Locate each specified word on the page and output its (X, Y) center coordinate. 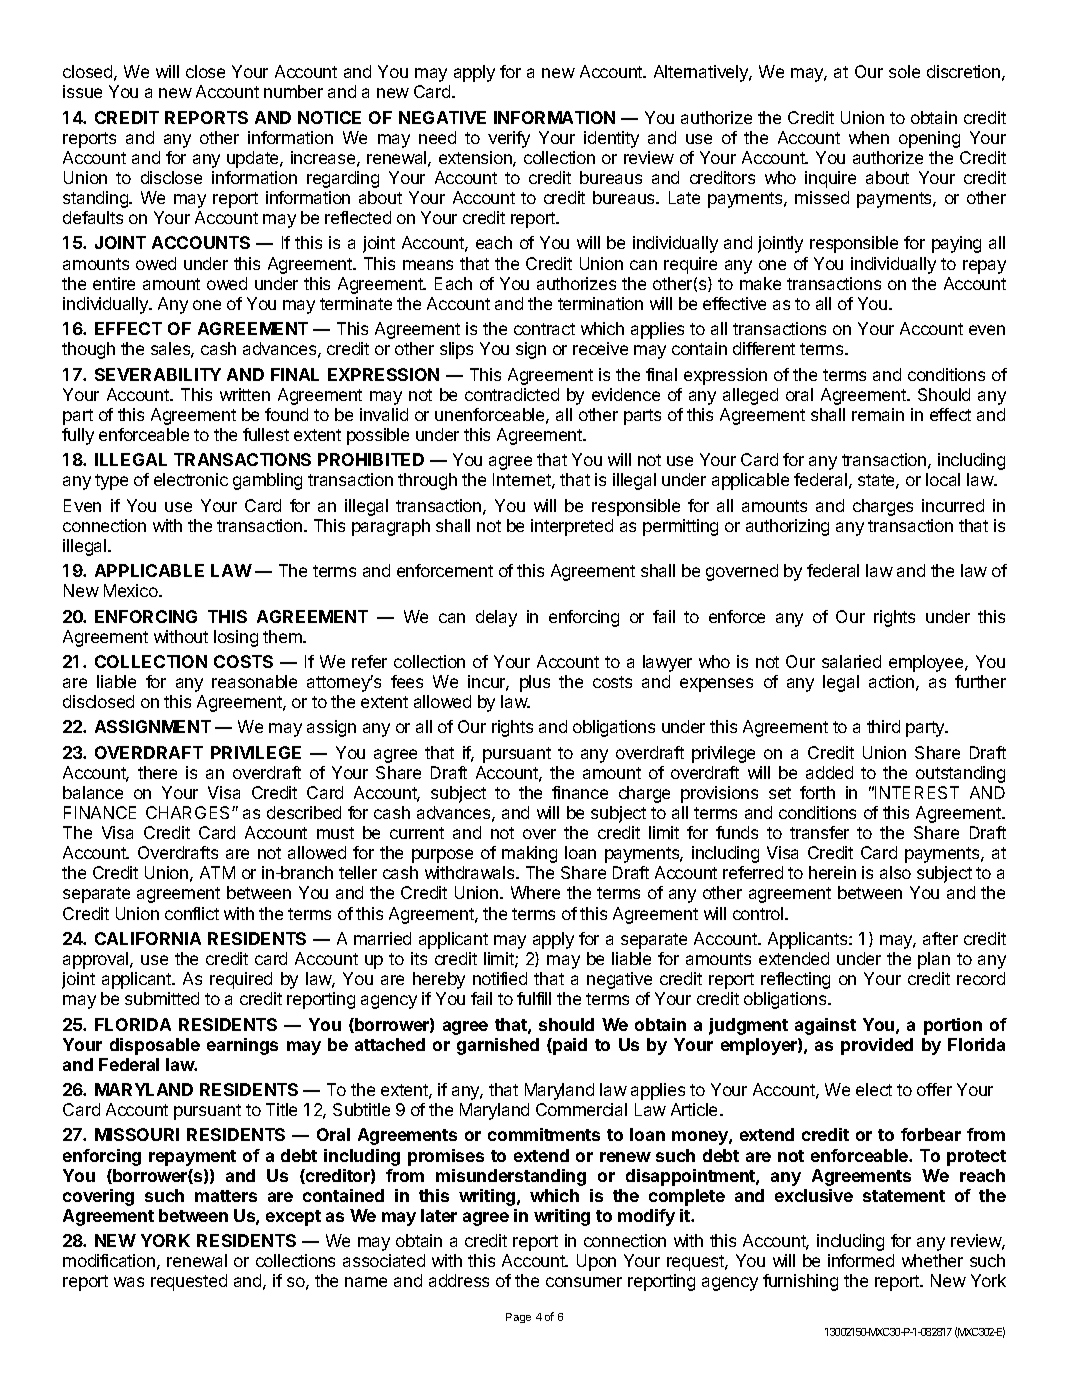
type (111, 482)
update (254, 159)
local (943, 479)
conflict (192, 913)
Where (535, 892)
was (129, 1282)
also (895, 872)
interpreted (572, 527)
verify (509, 139)
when (869, 137)
